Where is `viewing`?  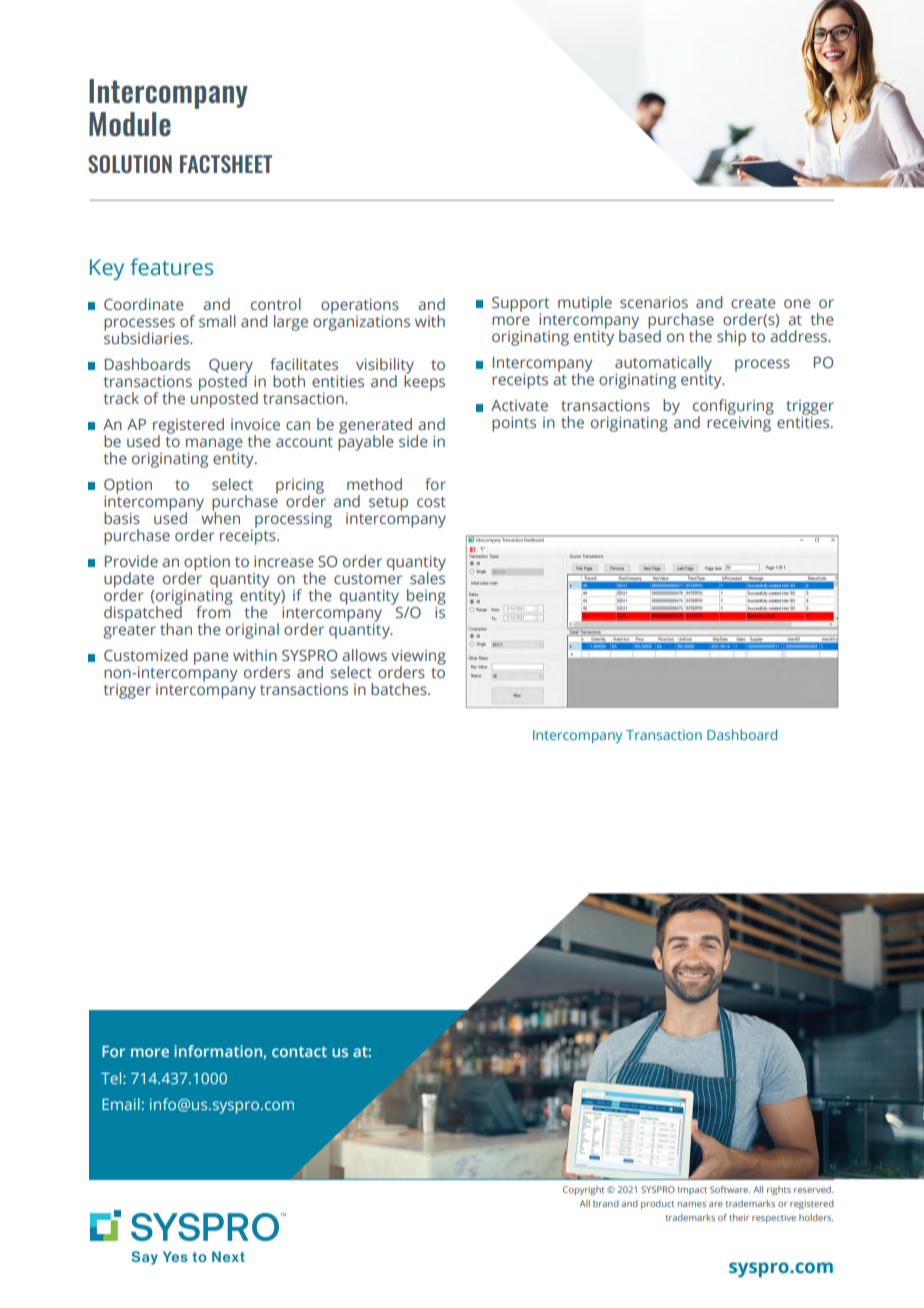
viewing is located at coordinates (418, 658).
